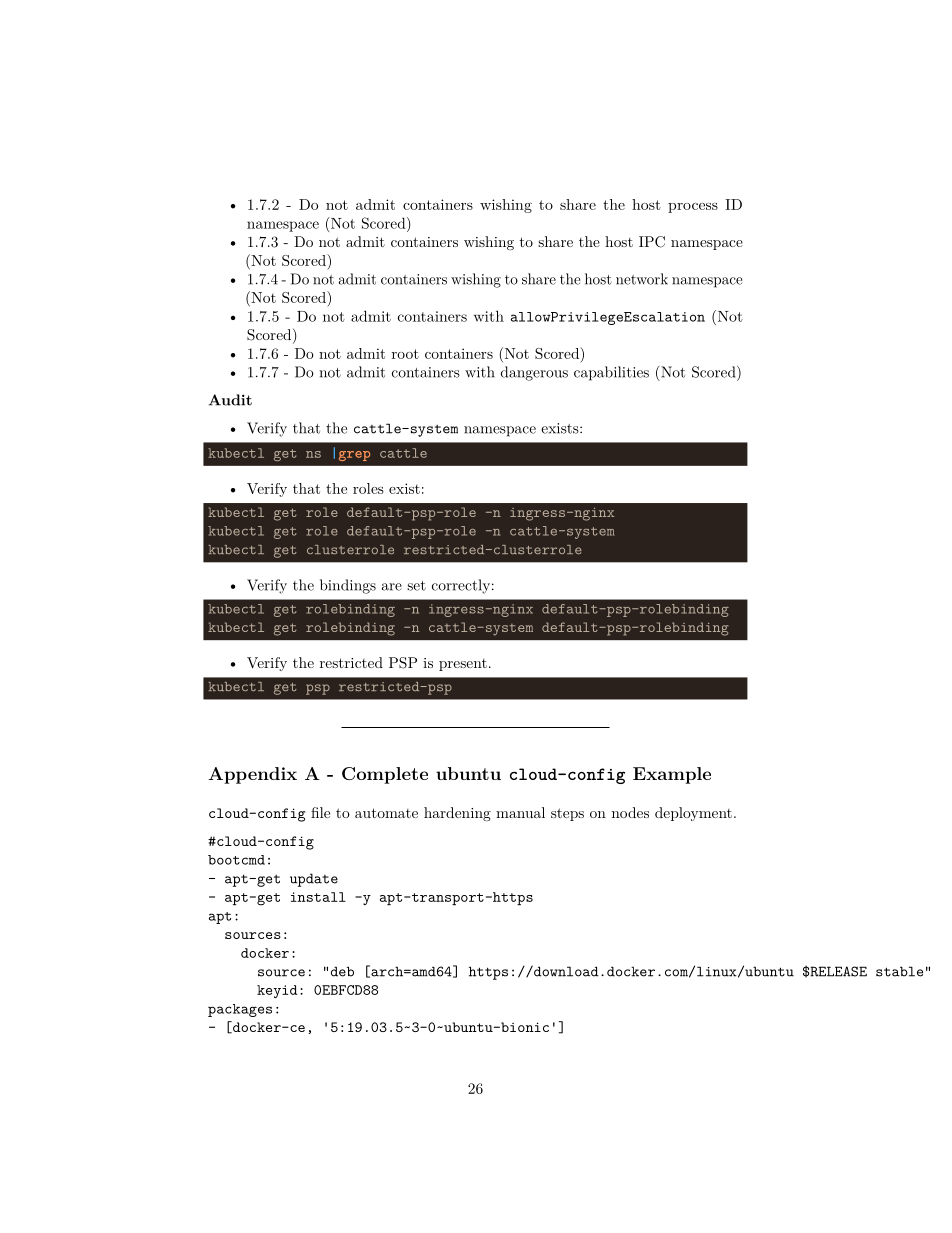 The width and height of the screenshot is (952, 1233). What do you see at coordinates (405, 354) in the screenshot?
I see `root` at bounding box center [405, 354].
